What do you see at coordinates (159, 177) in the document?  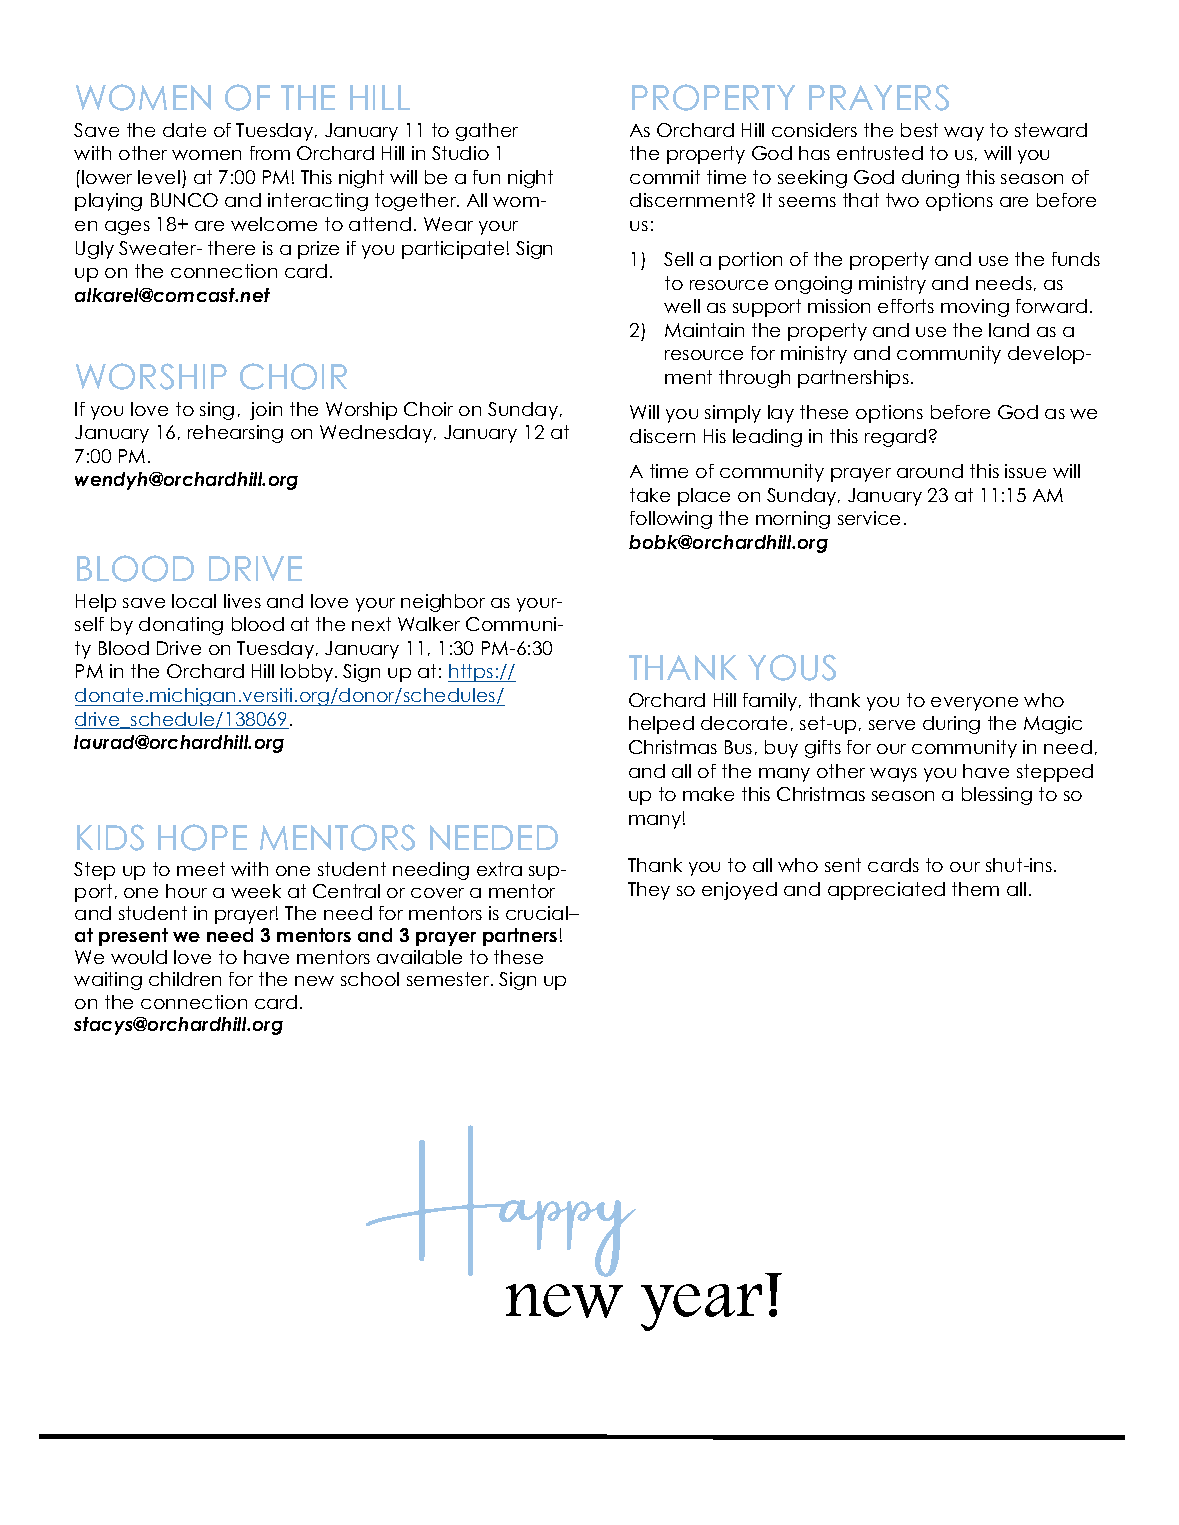 I see `level` at bounding box center [159, 177].
